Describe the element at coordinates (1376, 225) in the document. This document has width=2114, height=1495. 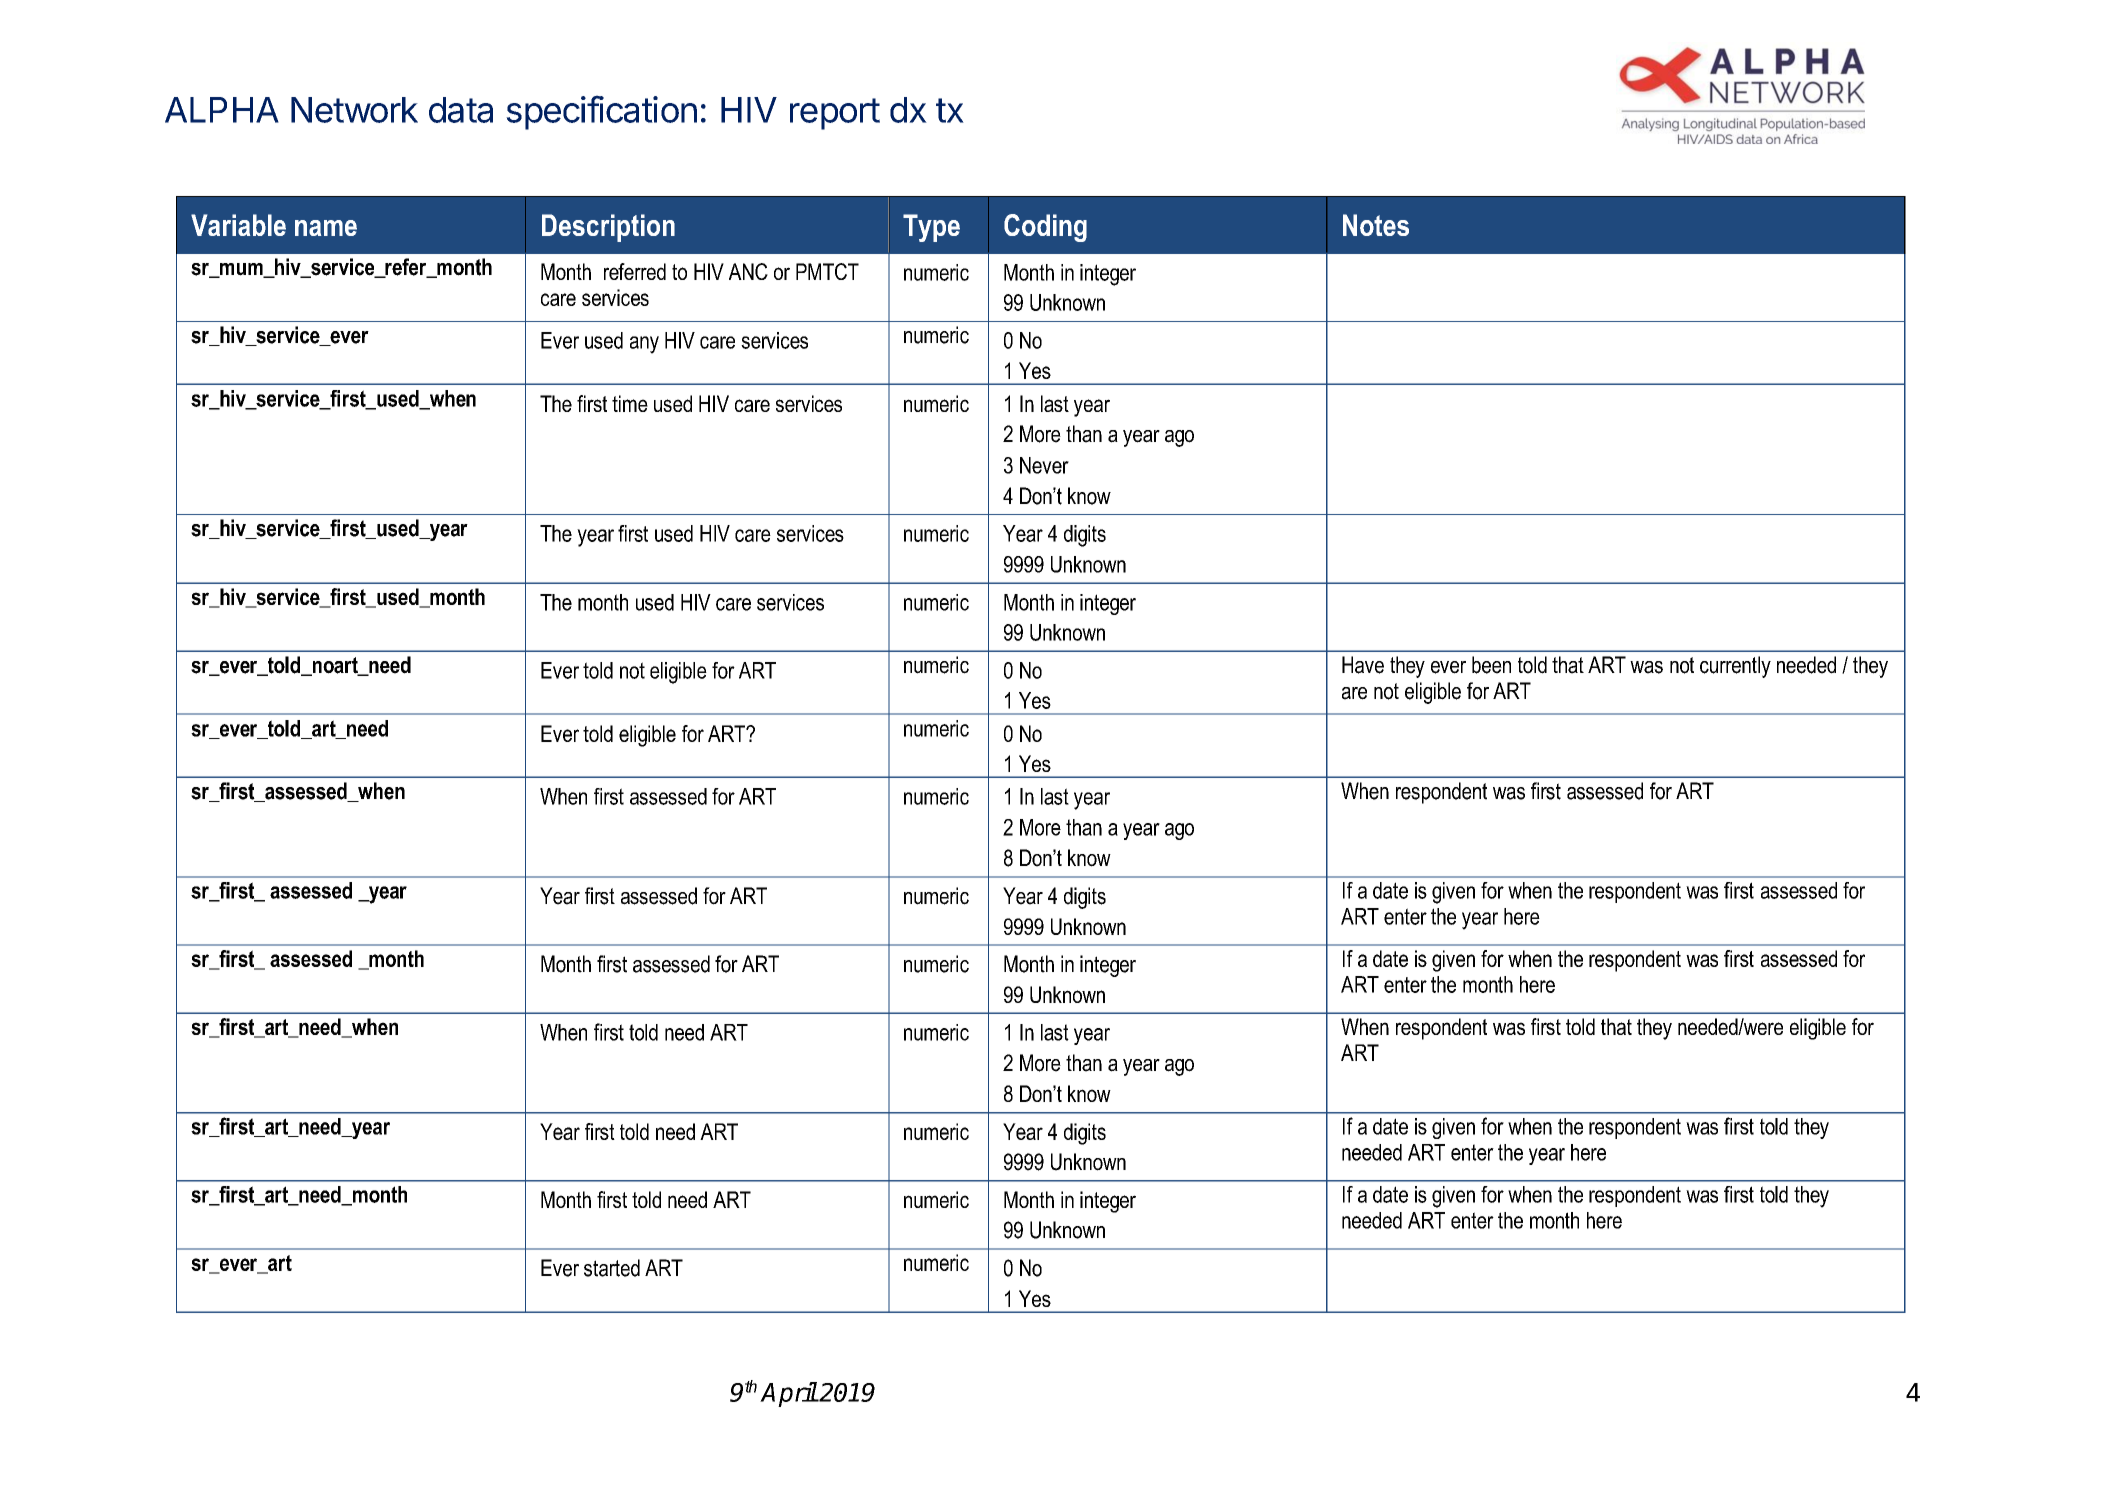
I see `Notes` at that location.
